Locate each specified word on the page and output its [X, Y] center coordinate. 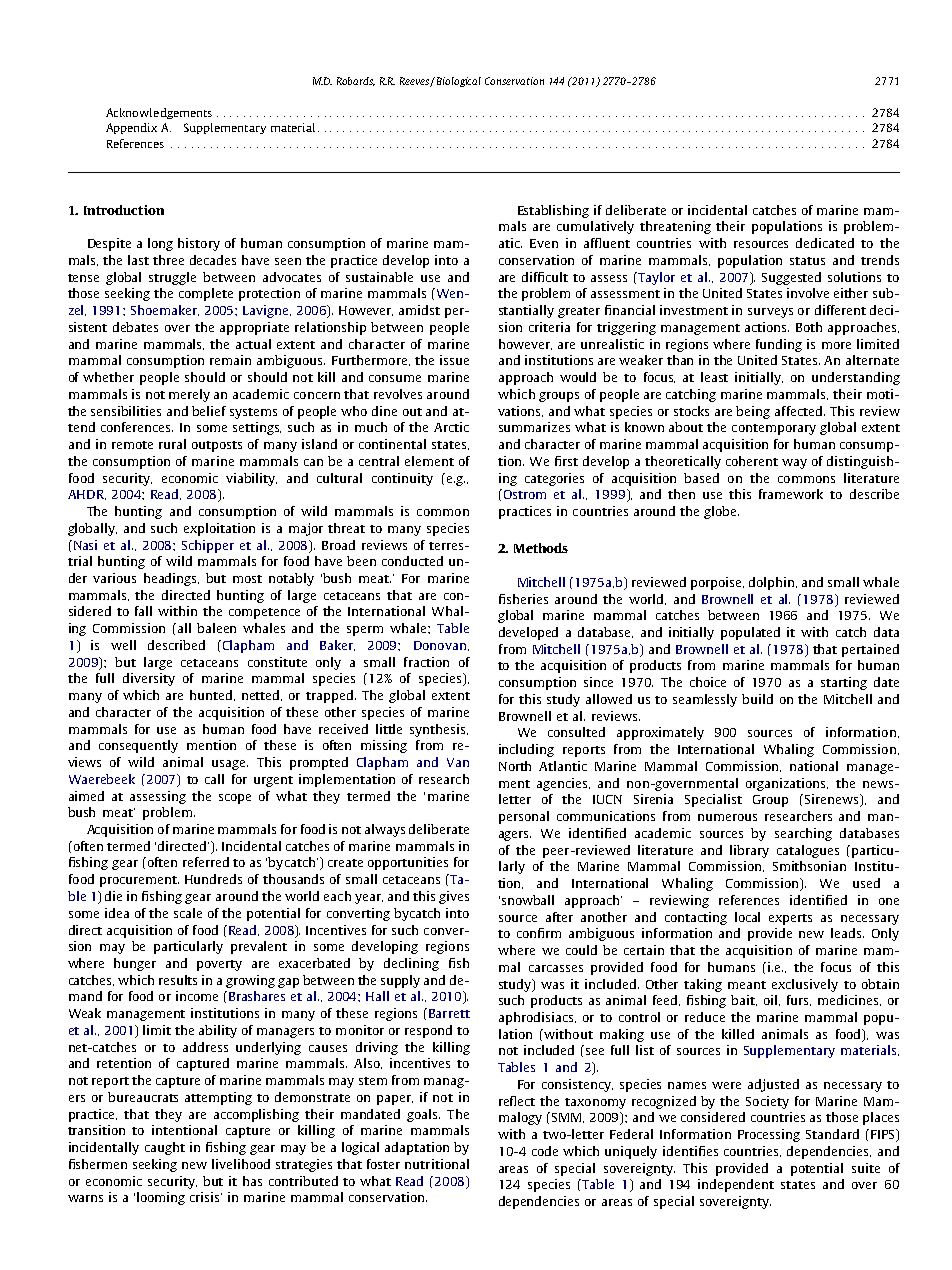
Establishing [553, 211]
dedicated [825, 243]
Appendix [131, 128]
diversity [149, 679]
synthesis [439, 730]
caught [165, 1148]
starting [844, 683]
